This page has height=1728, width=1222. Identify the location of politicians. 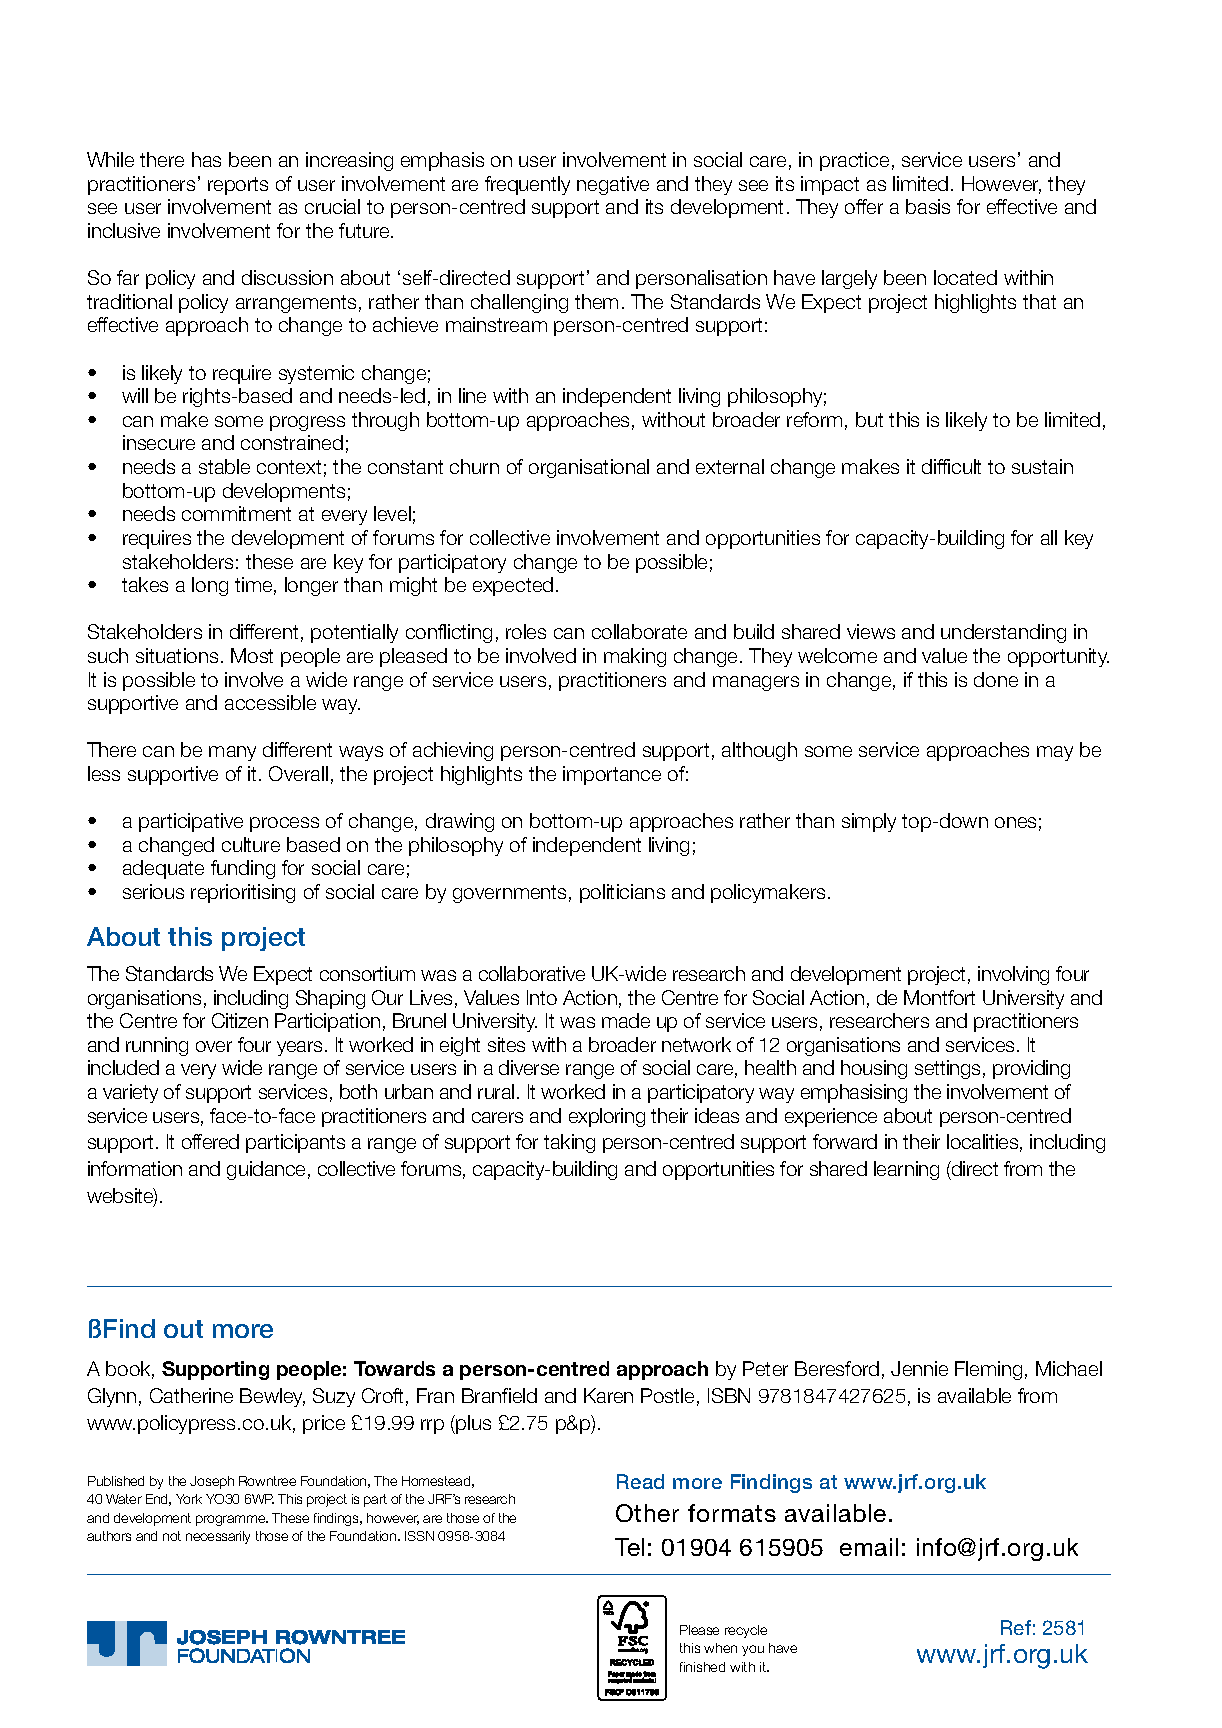
(622, 893).
